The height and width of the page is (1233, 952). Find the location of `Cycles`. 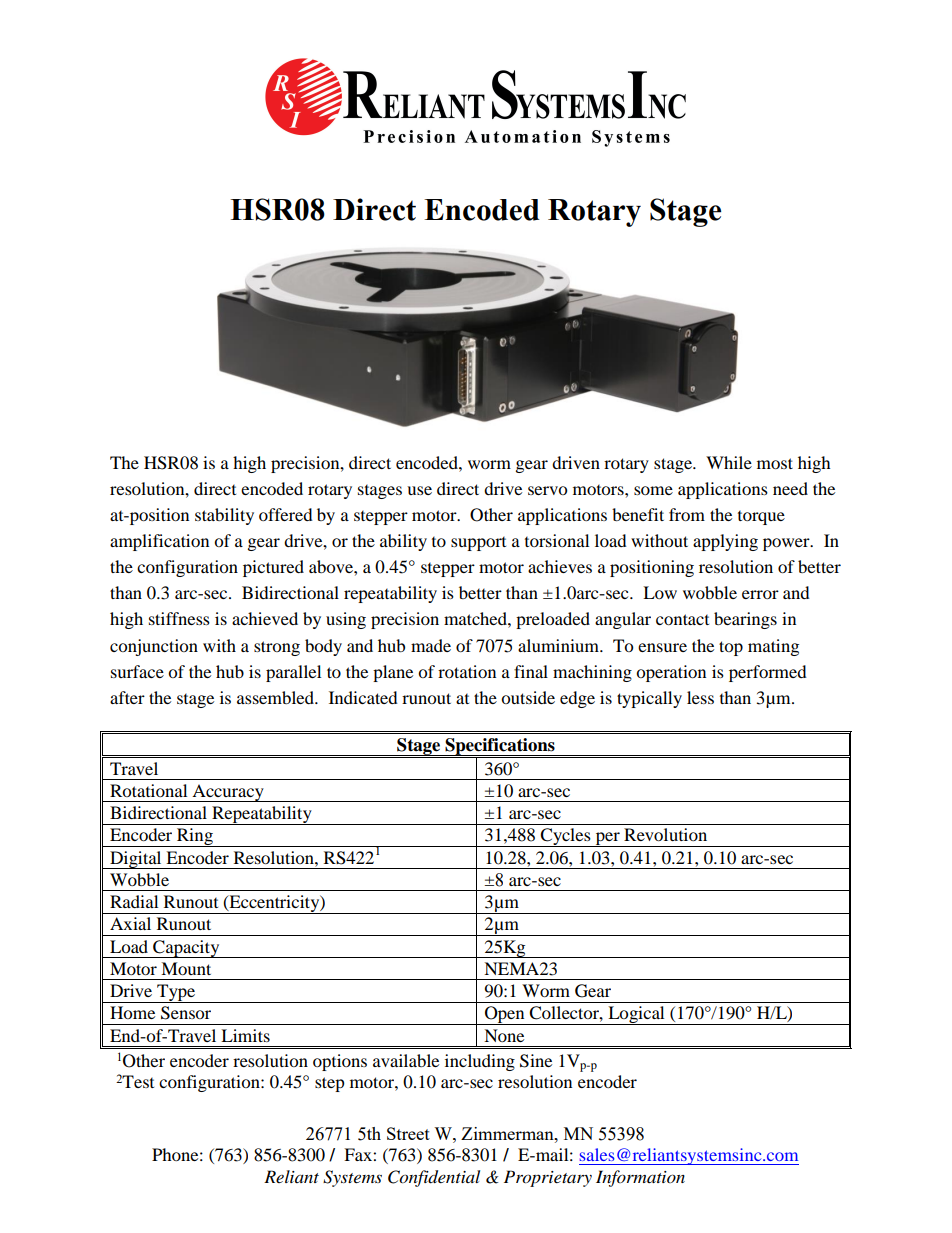

Cycles is located at coordinates (566, 837).
